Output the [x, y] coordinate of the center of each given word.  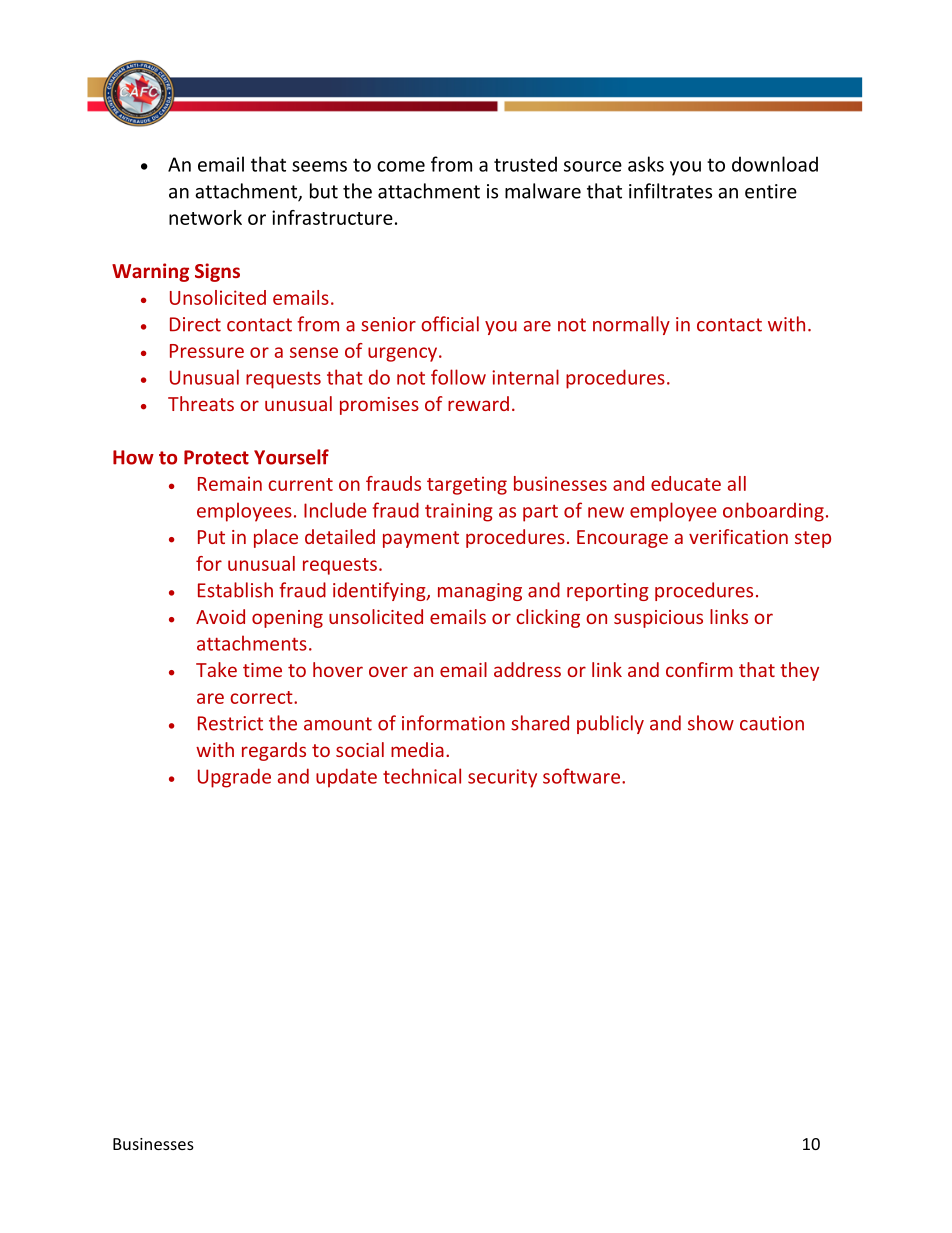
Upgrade [234, 778]
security [502, 778]
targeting [467, 485]
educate [686, 483]
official [450, 324]
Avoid [220, 616]
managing [480, 592]
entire [771, 191]
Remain [230, 483]
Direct [195, 324]
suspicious [658, 619]
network [205, 217]
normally [631, 325]
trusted [525, 164]
